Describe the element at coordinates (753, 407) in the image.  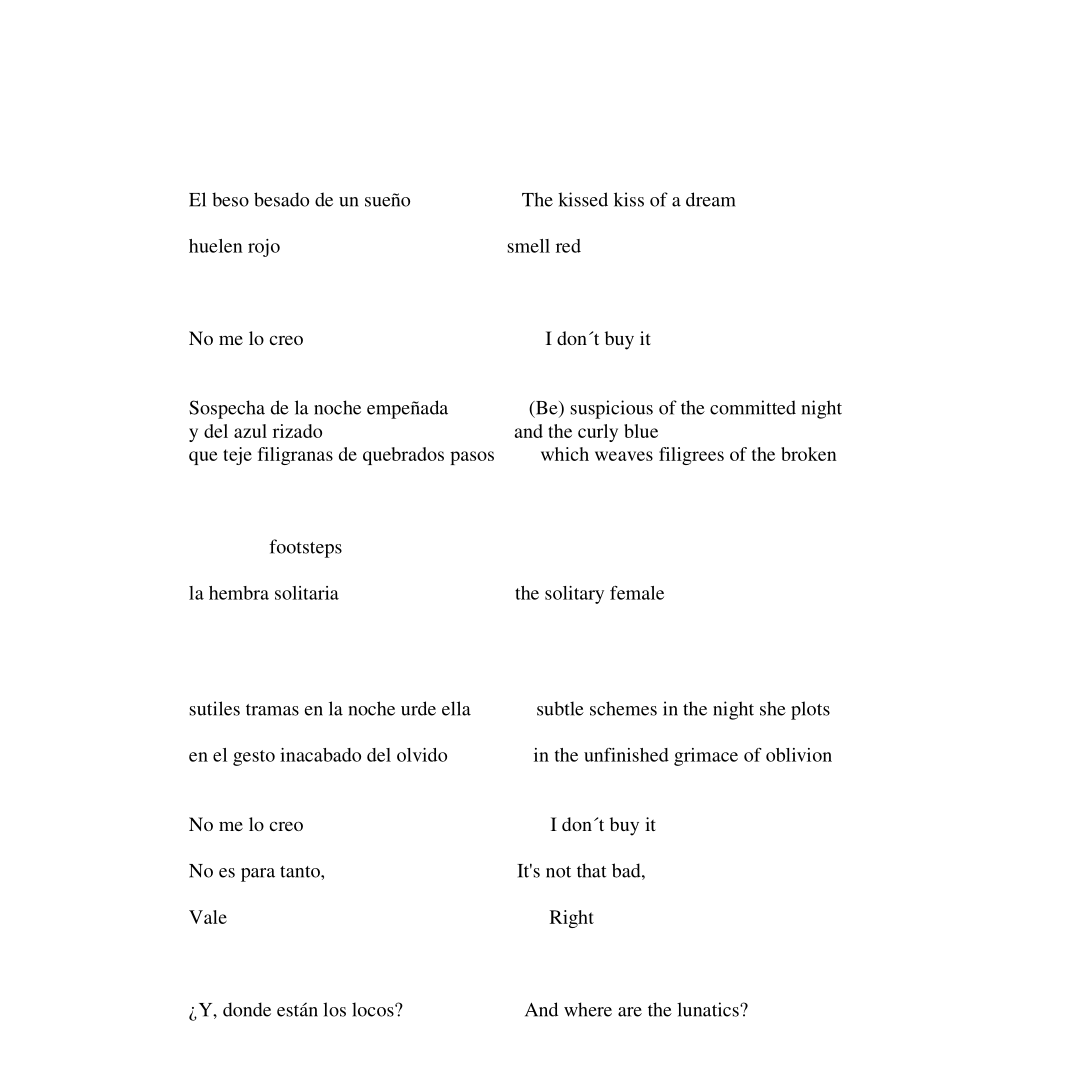
I see `committed` at that location.
